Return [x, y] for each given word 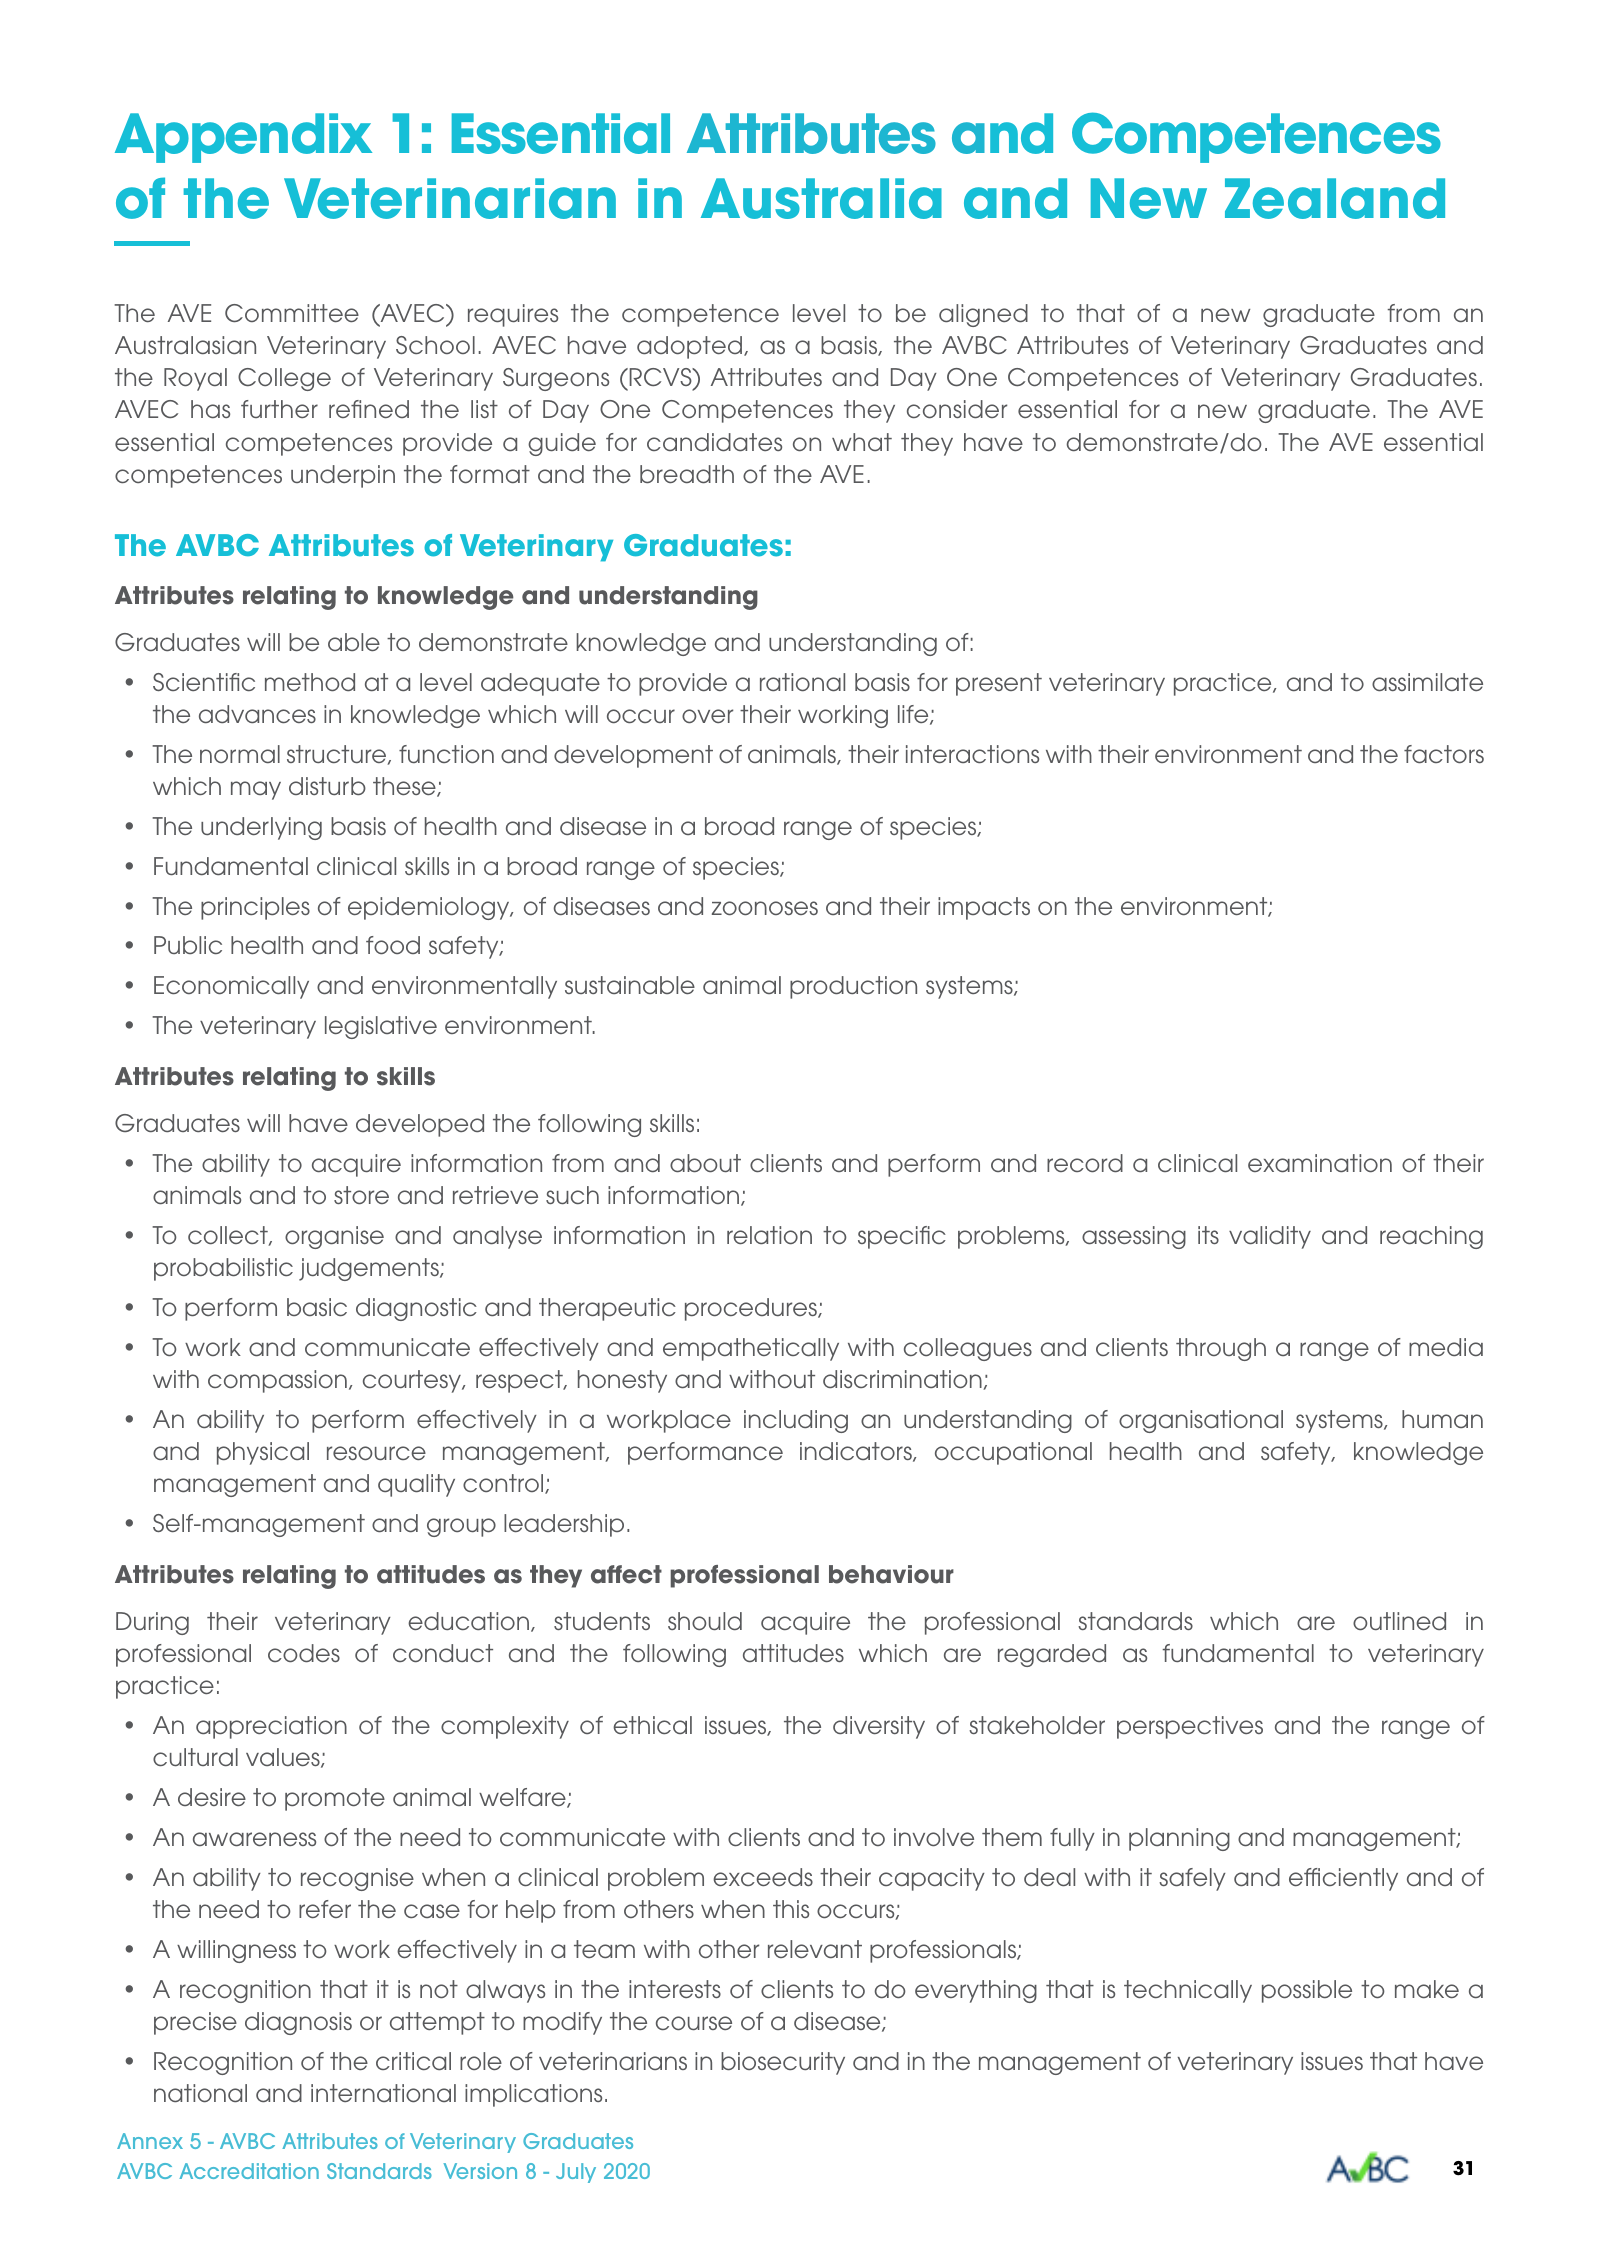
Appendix [243, 138]
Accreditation [249, 2171]
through [1221, 1349]
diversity [879, 1727]
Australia [821, 198]
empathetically [751, 1349]
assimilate [1427, 682]
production [853, 987]
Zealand [1335, 198]
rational [802, 682]
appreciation [271, 1727]
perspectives [1190, 1727]
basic [317, 1307]
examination [1320, 1163]
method [310, 682]
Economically [231, 987]
